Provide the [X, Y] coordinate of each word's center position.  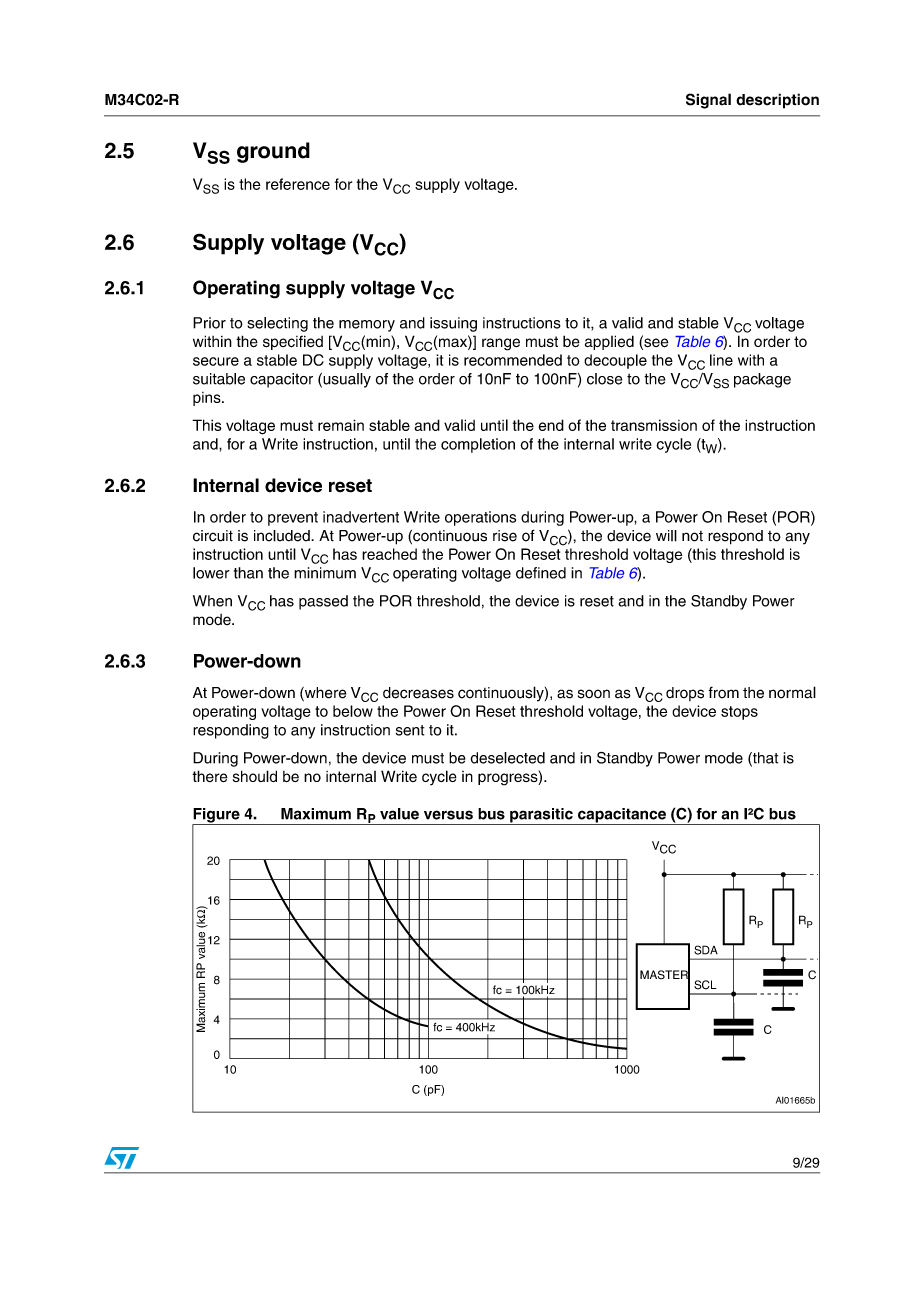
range [501, 344]
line [721, 360]
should [255, 776]
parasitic [541, 816]
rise [505, 536]
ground [273, 152]
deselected [508, 758]
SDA [706, 950]
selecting [277, 324]
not [692, 536]
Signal [708, 101]
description [777, 101]
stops [739, 713]
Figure [217, 816]
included [283, 536]
